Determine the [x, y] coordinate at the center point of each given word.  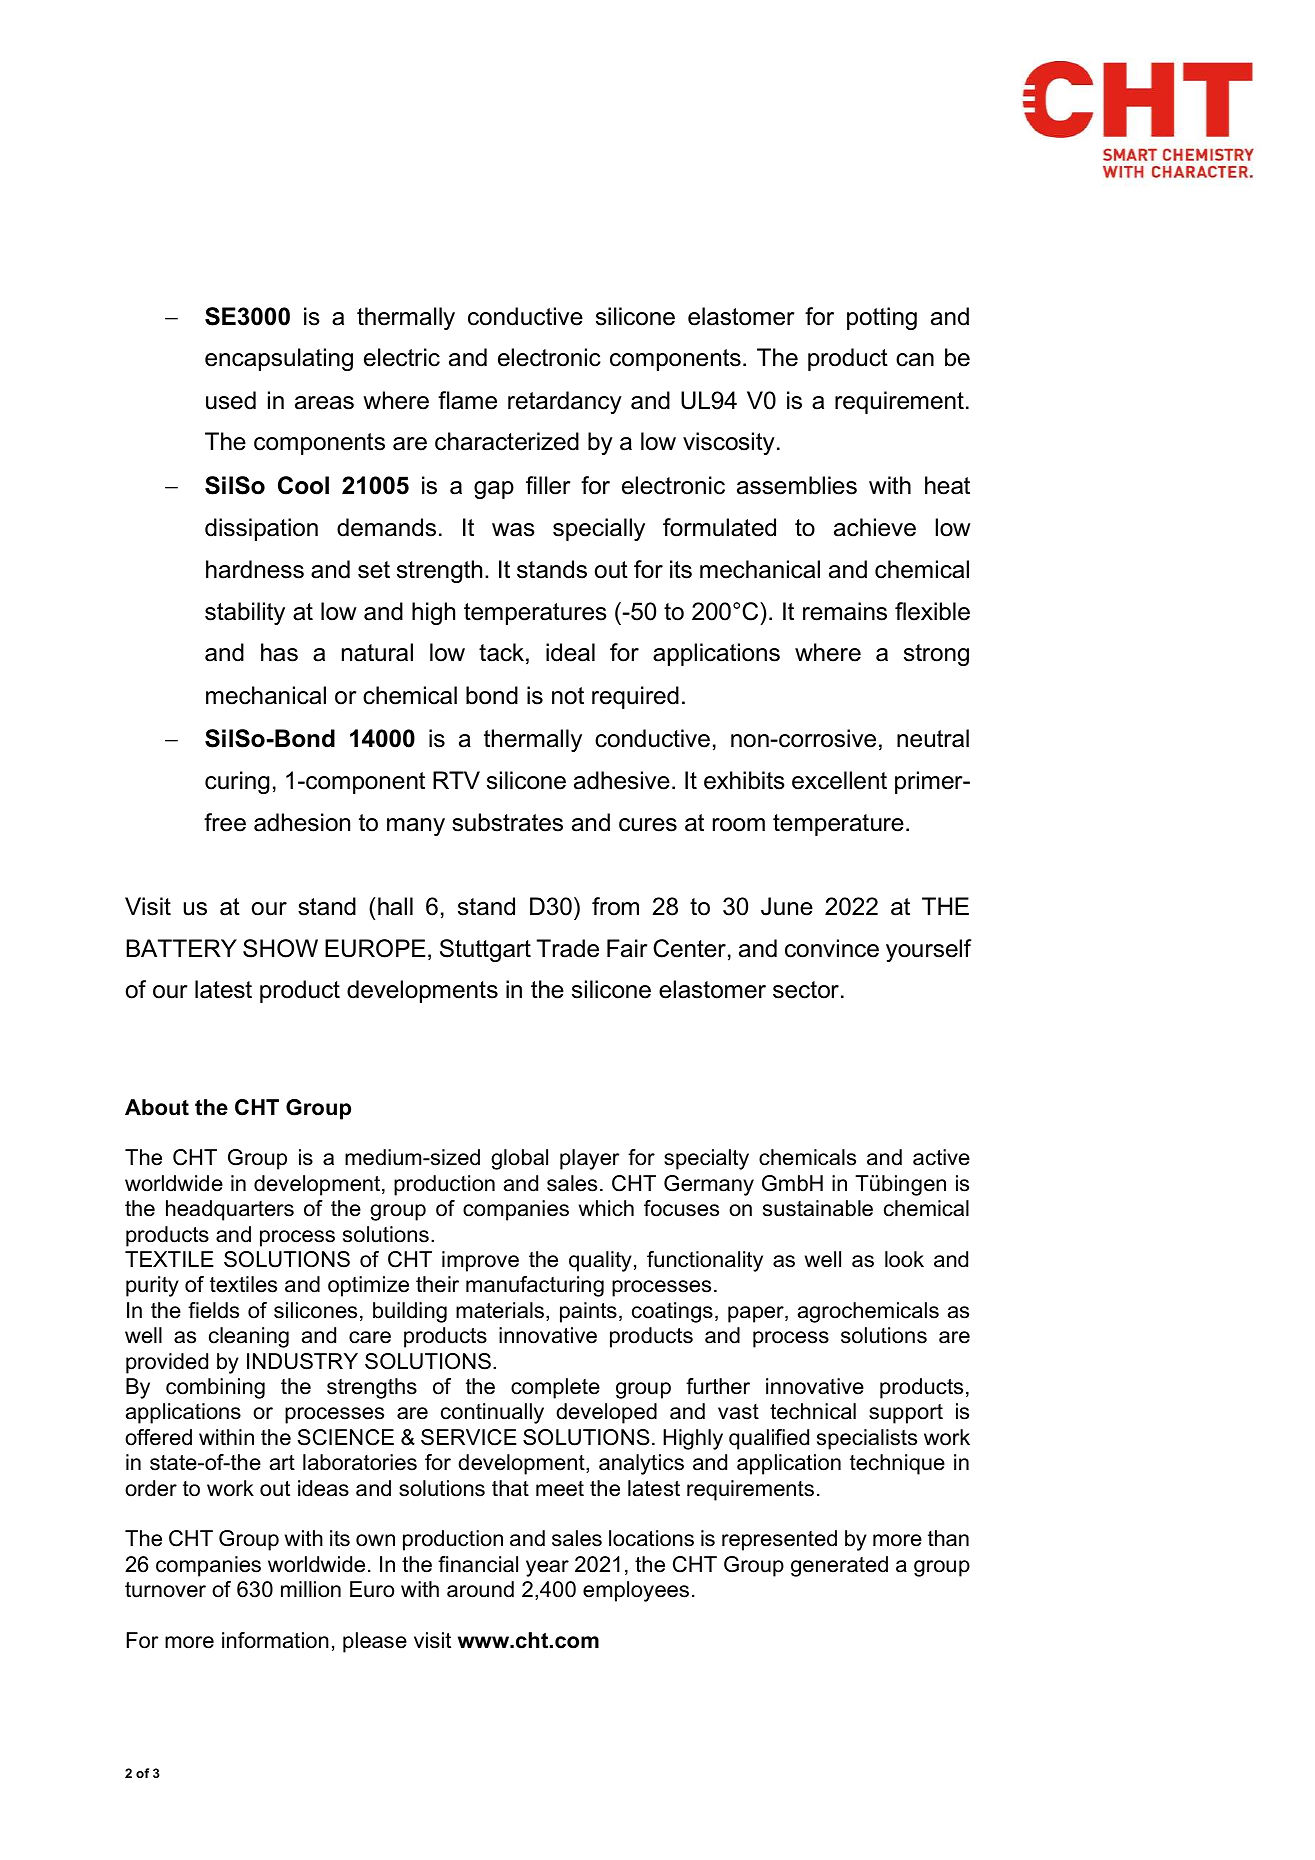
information [275, 1640]
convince [832, 948]
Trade [568, 948]
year [547, 1568]
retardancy [565, 402]
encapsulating [279, 359]
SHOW [280, 948]
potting [882, 318]
